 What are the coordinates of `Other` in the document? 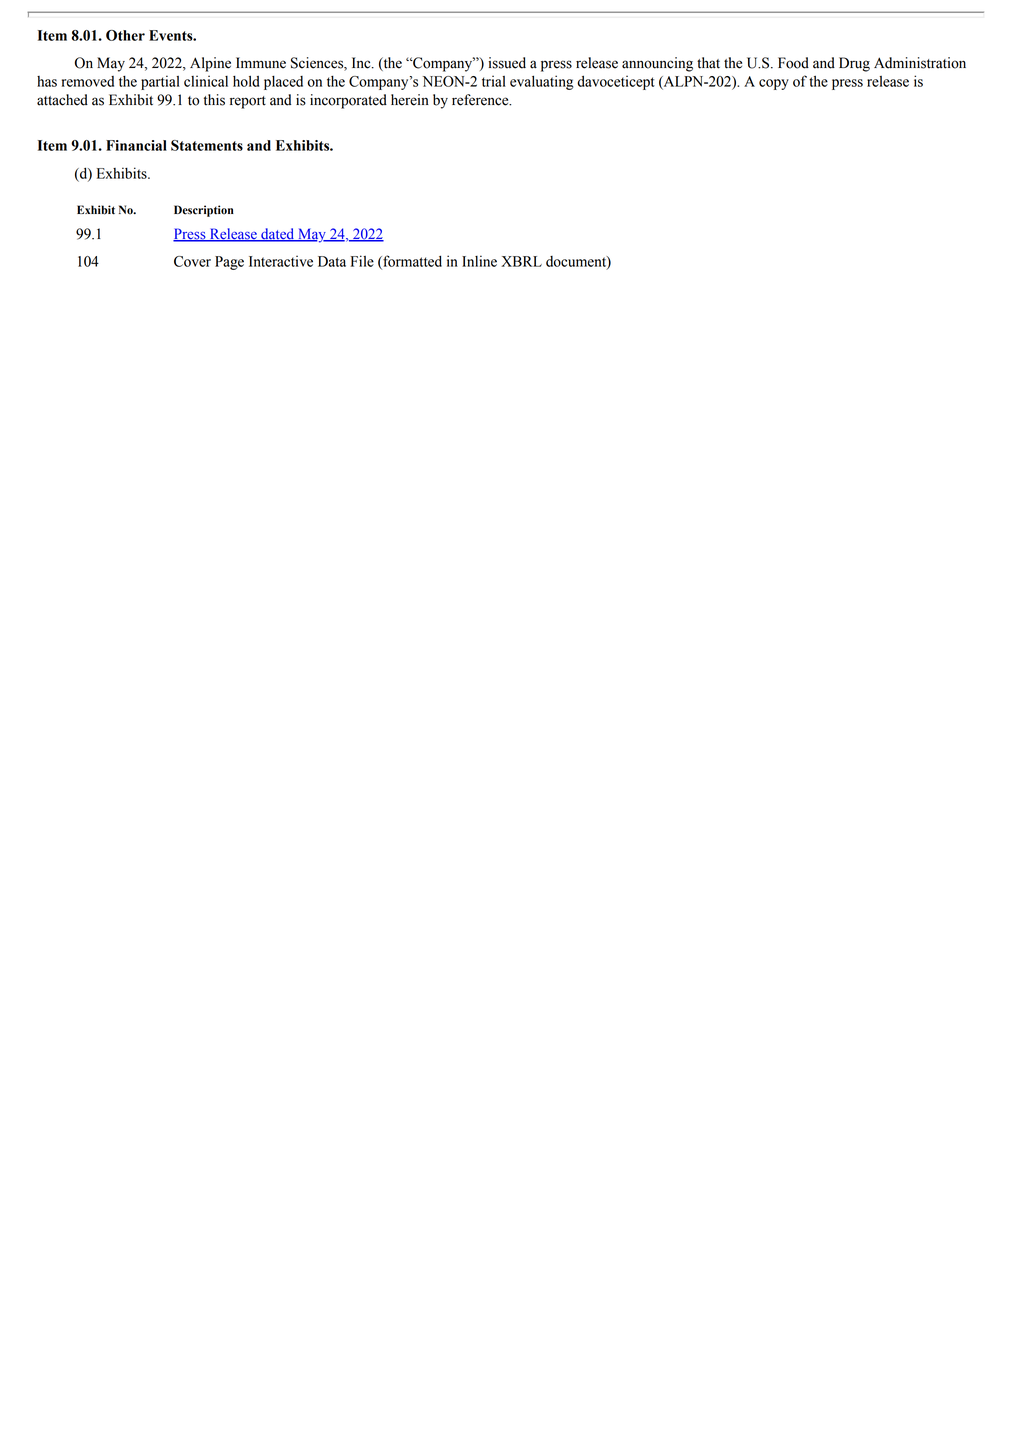 It's located at (125, 35).
